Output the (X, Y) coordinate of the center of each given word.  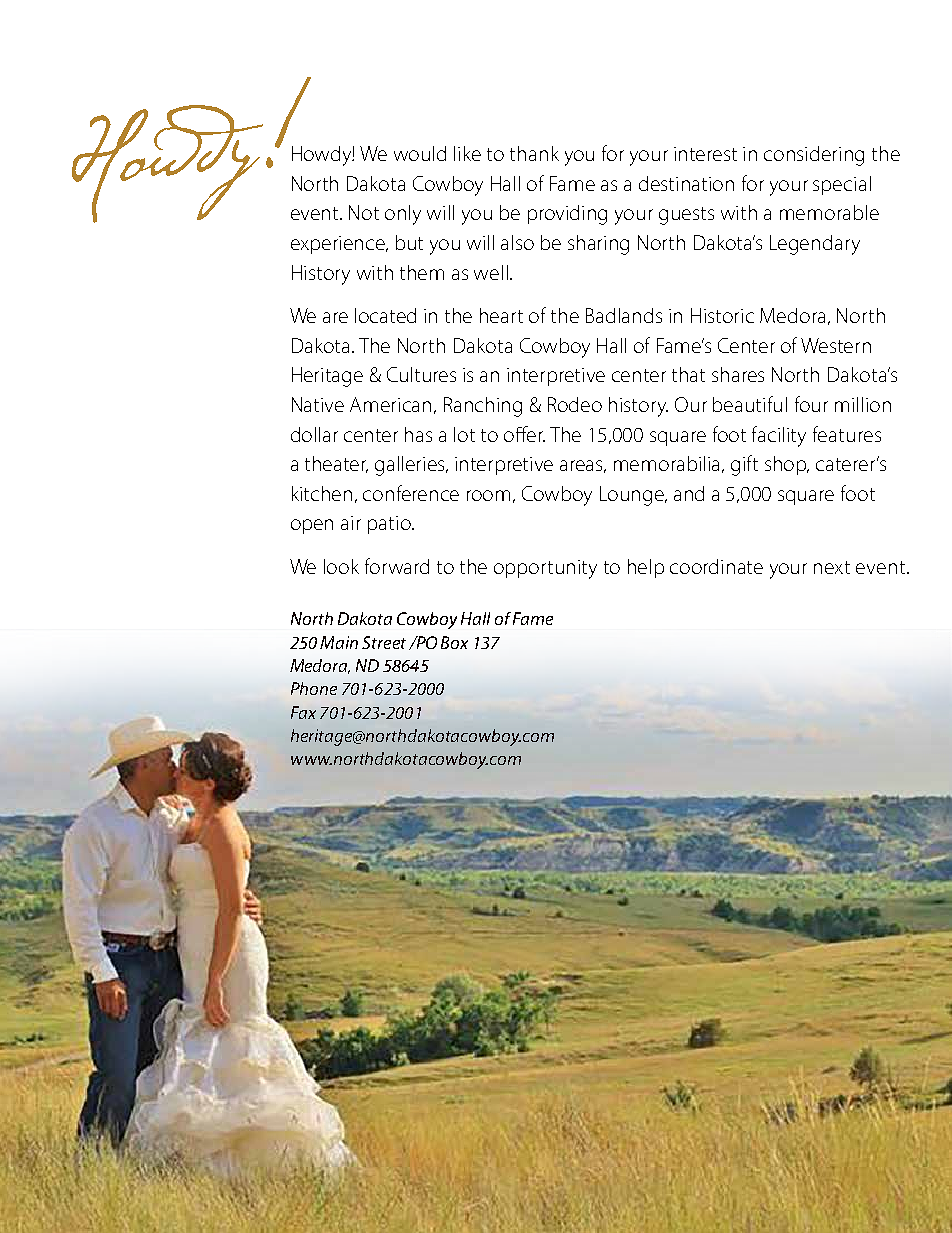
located (385, 315)
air (351, 523)
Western (836, 345)
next (832, 567)
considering (814, 156)
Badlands (624, 315)
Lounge (633, 496)
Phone (314, 688)
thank (534, 153)
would (420, 153)
